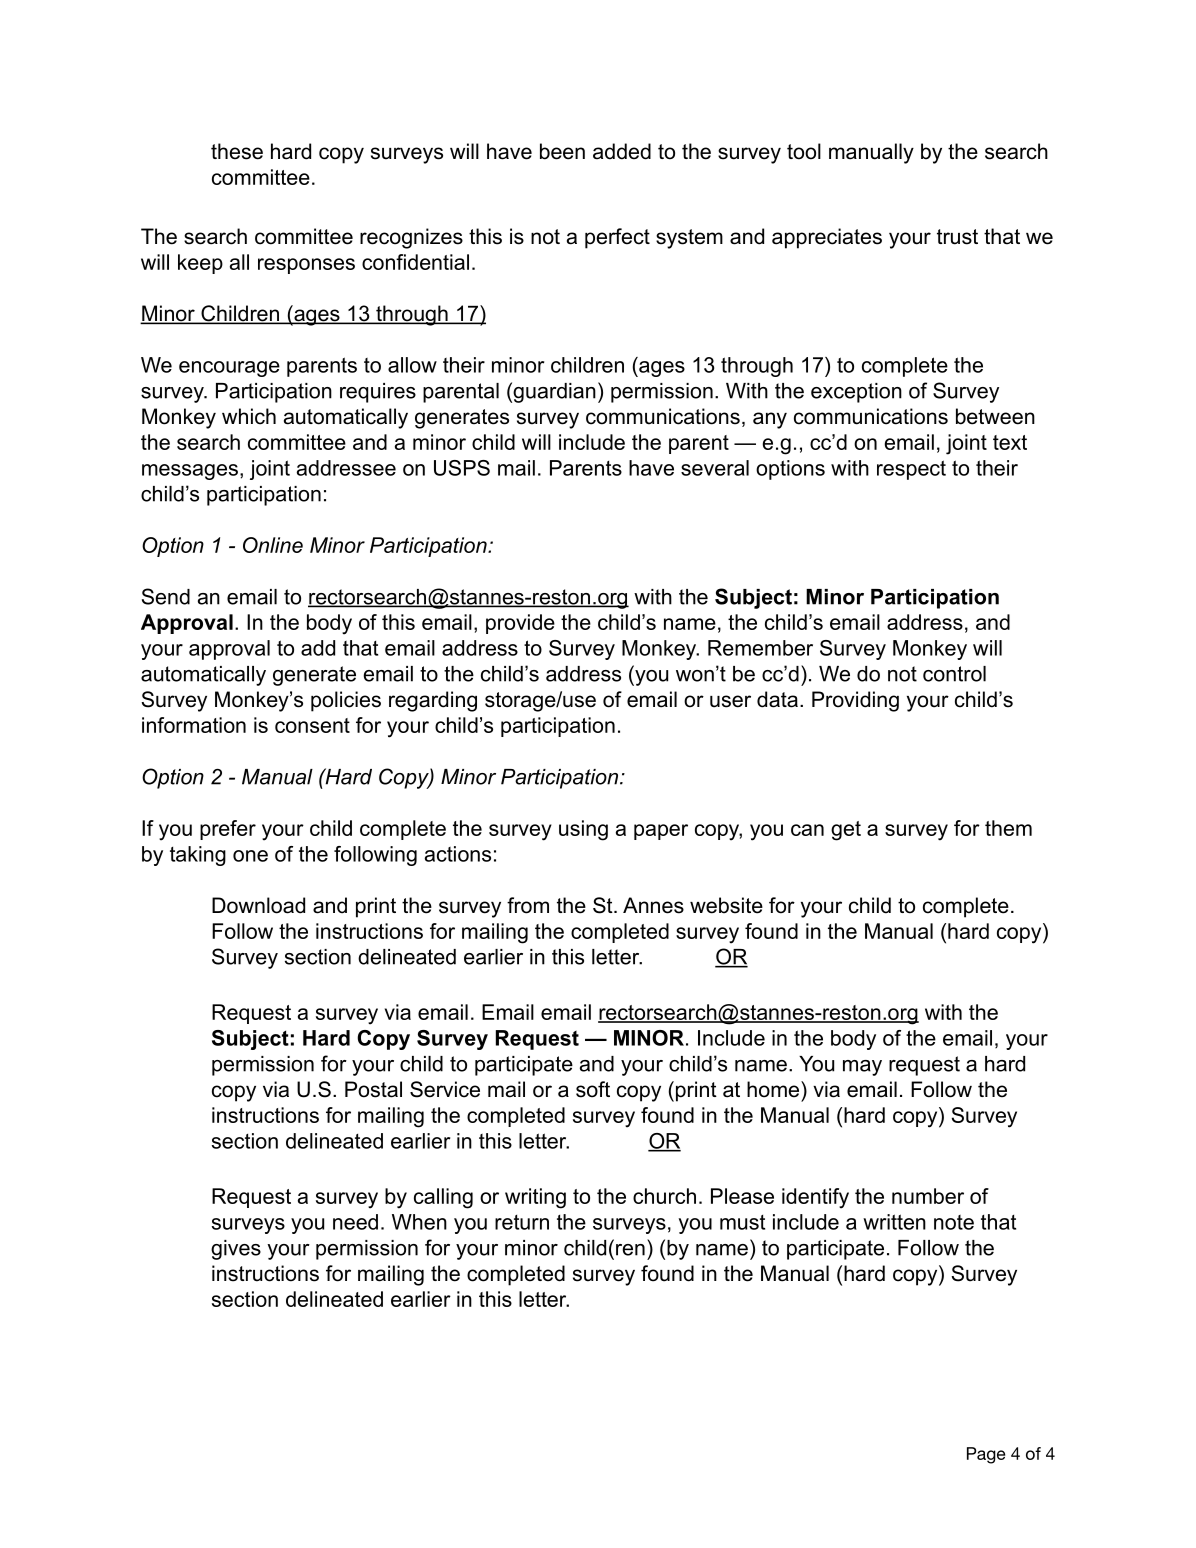  I want to click on return, so click(522, 1222).
